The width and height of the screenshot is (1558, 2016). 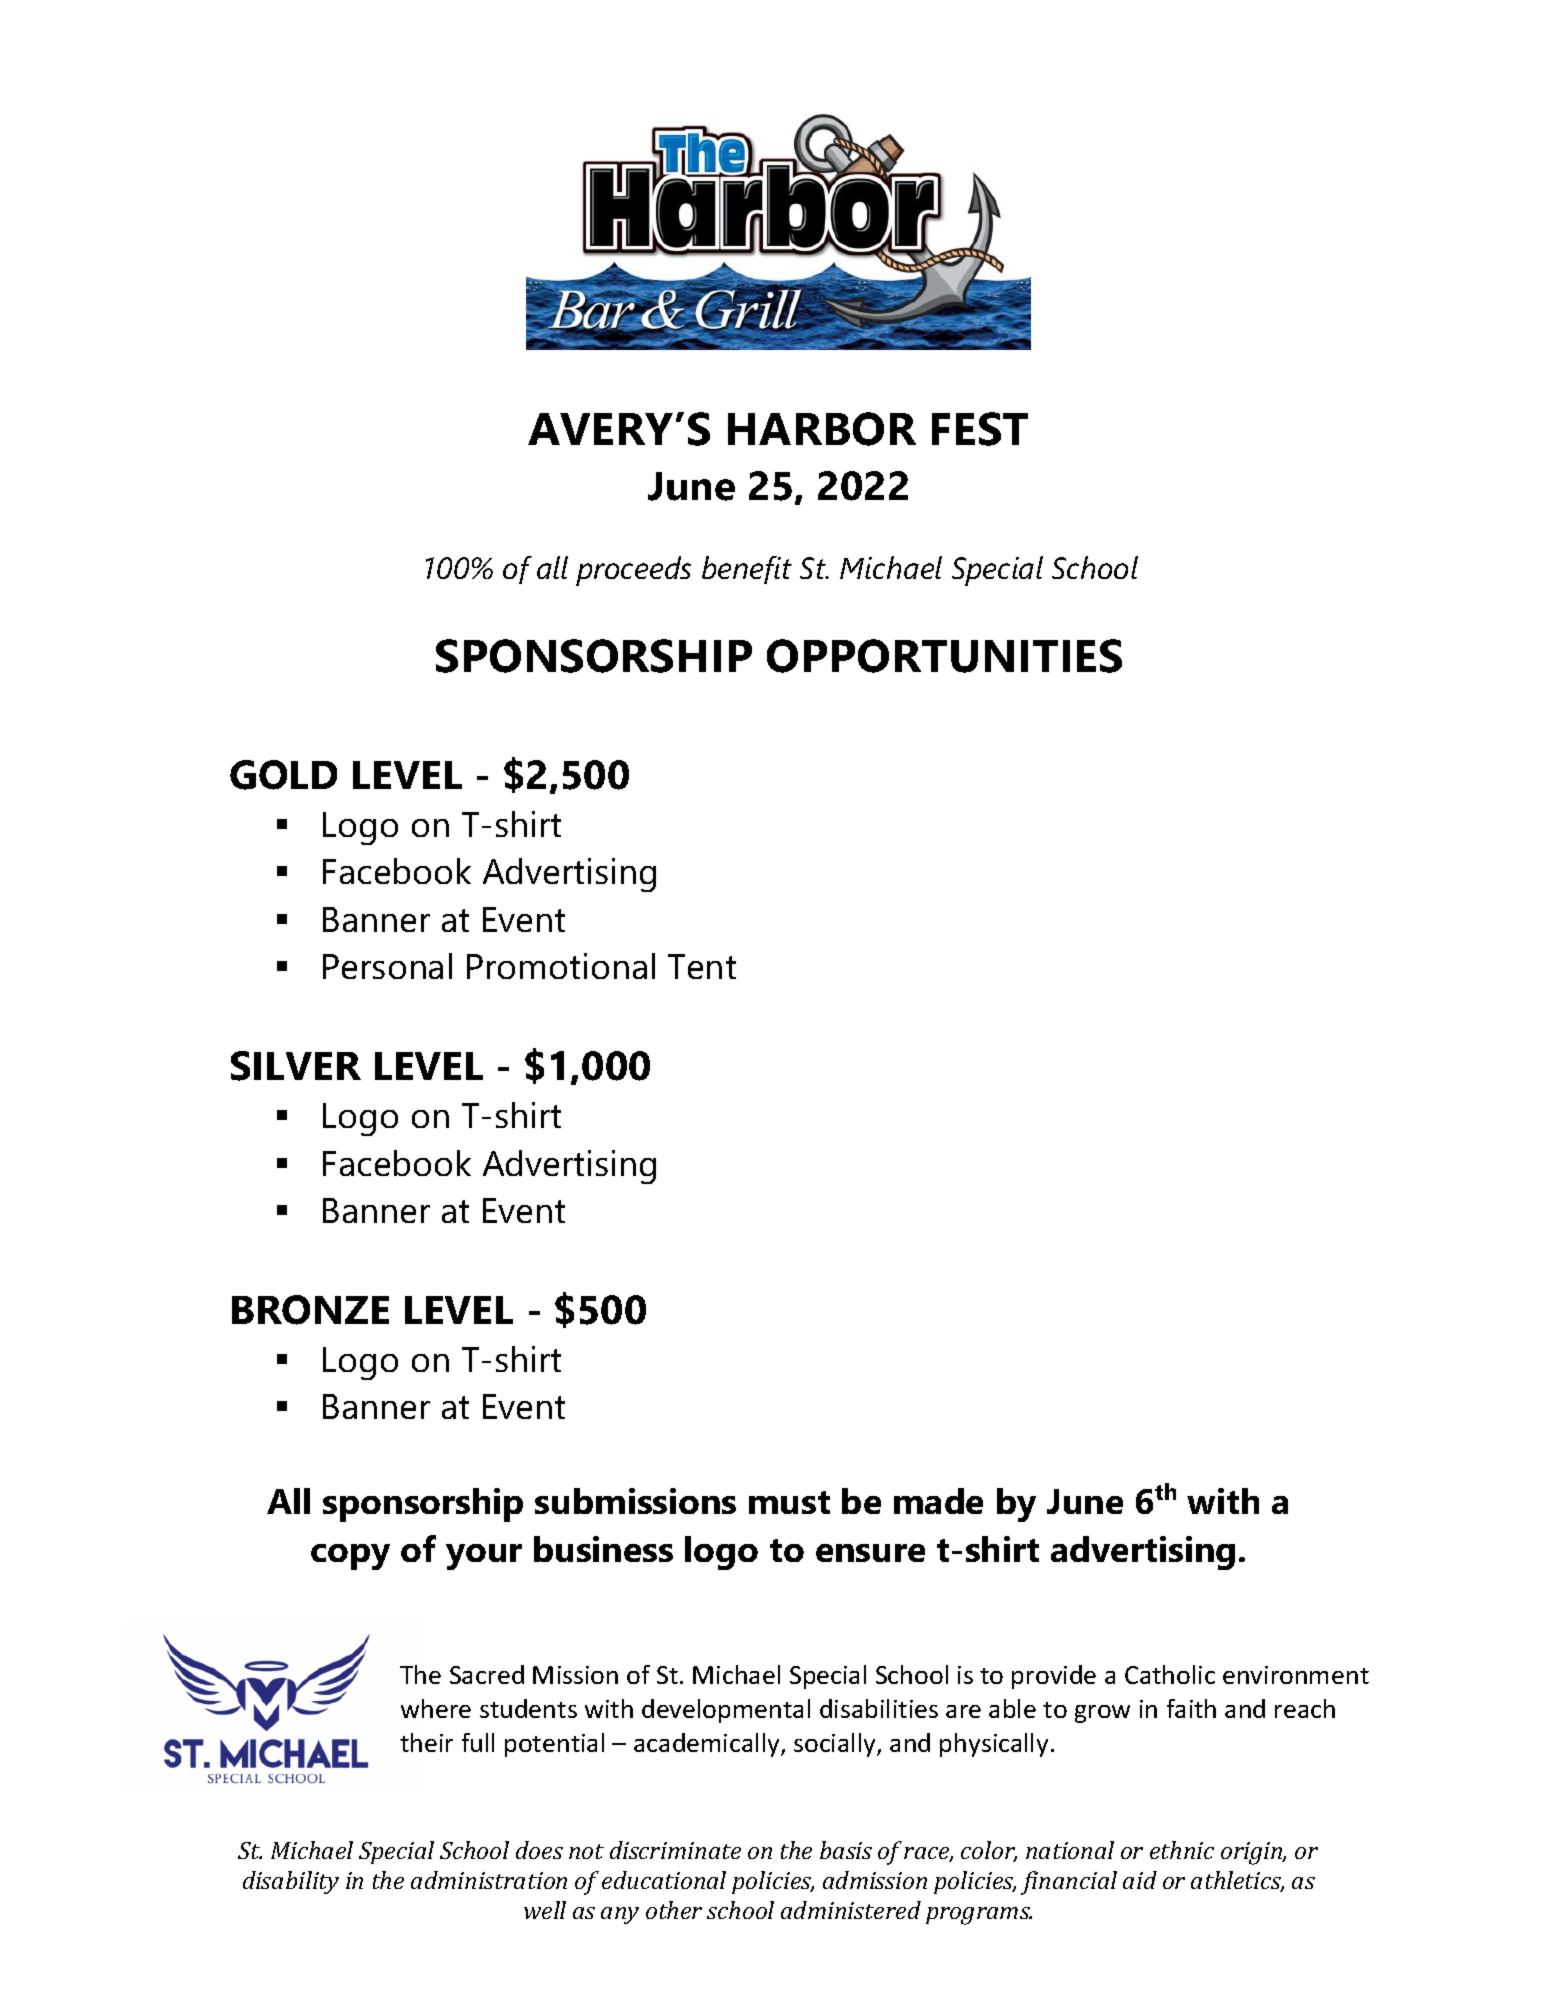 I want to click on Promotional, so click(x=561, y=966).
